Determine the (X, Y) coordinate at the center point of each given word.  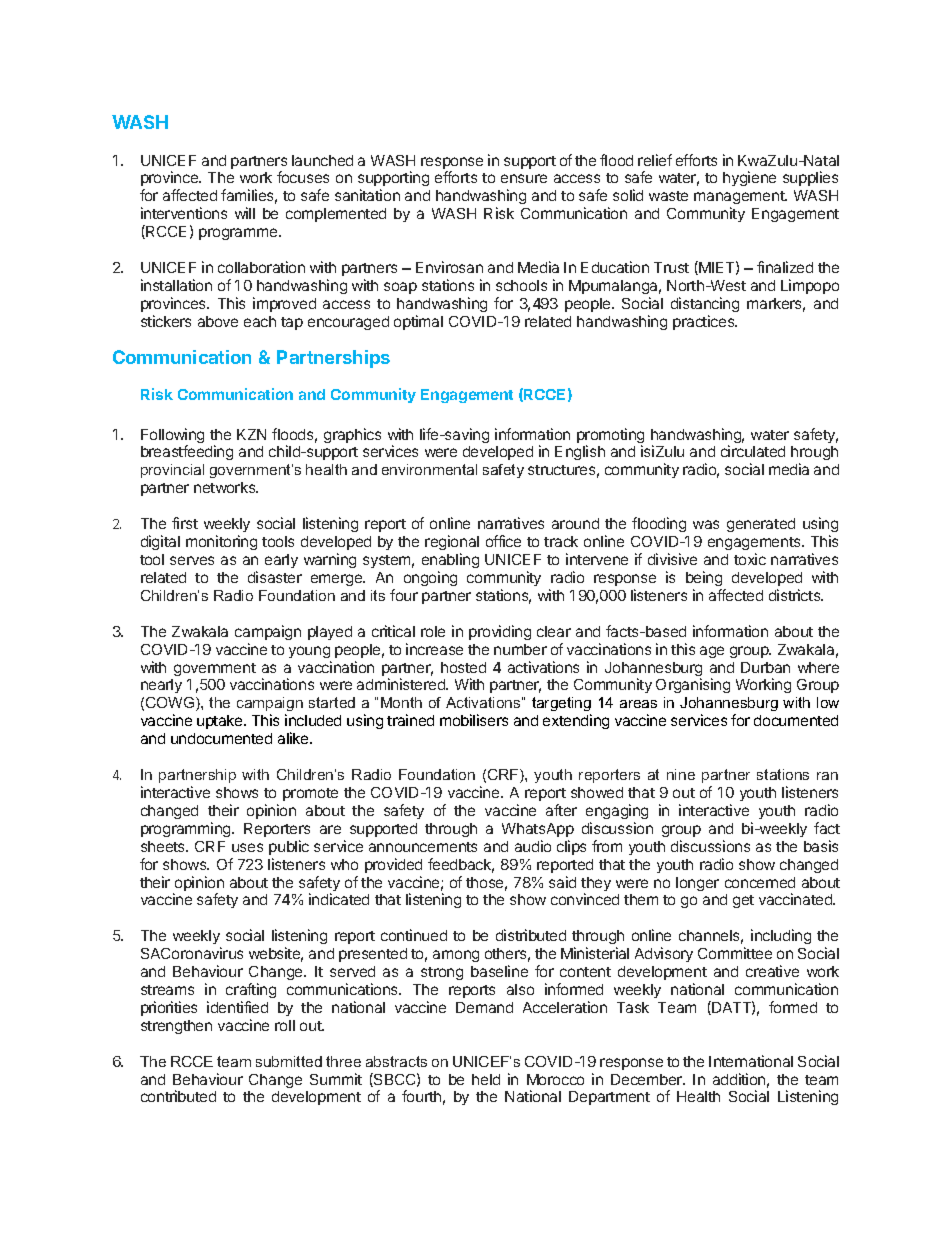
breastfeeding (187, 452)
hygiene (749, 178)
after (561, 810)
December (648, 1079)
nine (681, 774)
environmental (429, 469)
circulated (753, 451)
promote (310, 794)
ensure (524, 178)
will (245, 213)
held (486, 1079)
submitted (289, 1061)
